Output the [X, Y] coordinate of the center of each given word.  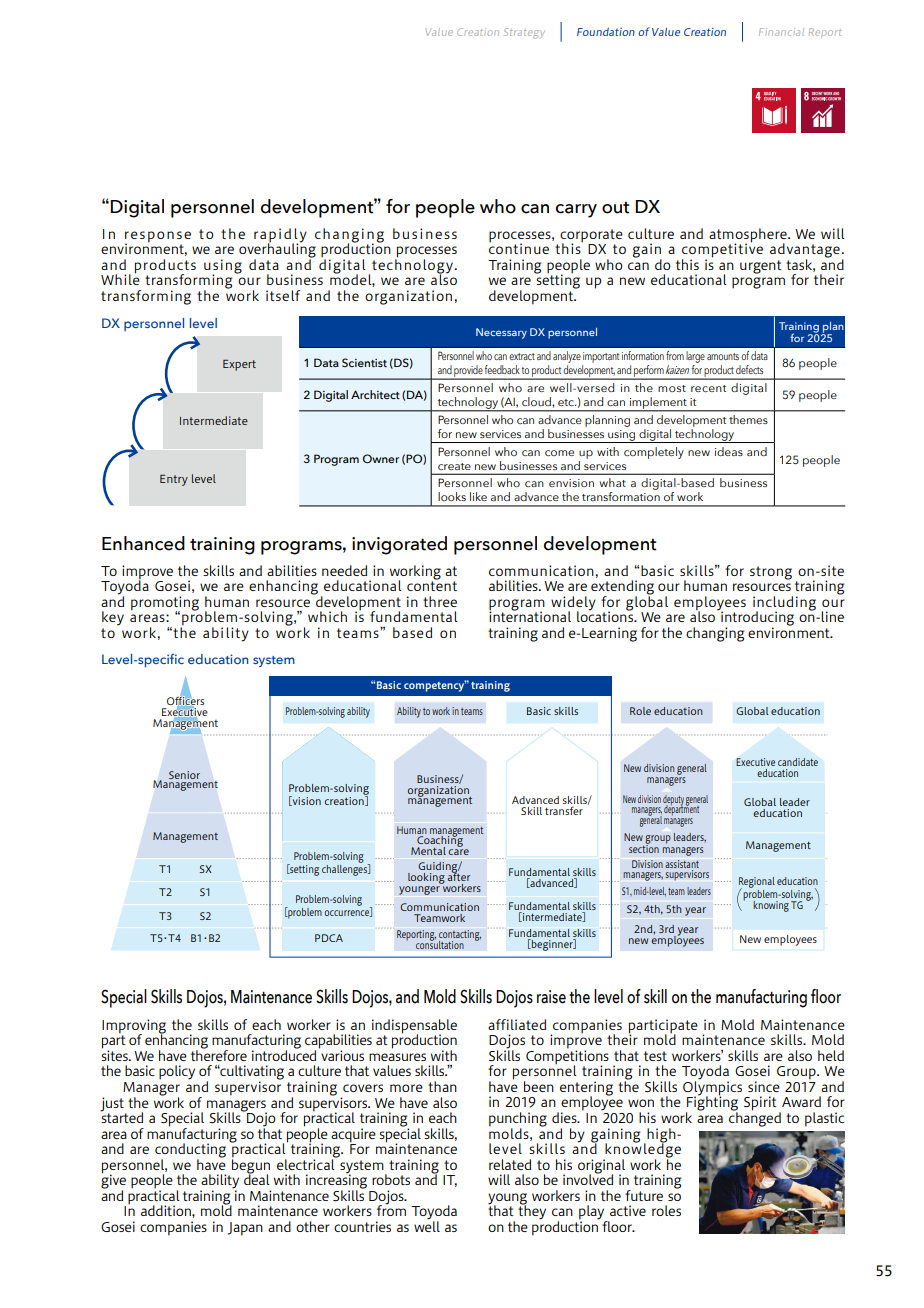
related [510, 1164]
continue [519, 247]
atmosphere [749, 236]
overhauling [277, 250]
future [644, 1195]
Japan [245, 1229]
